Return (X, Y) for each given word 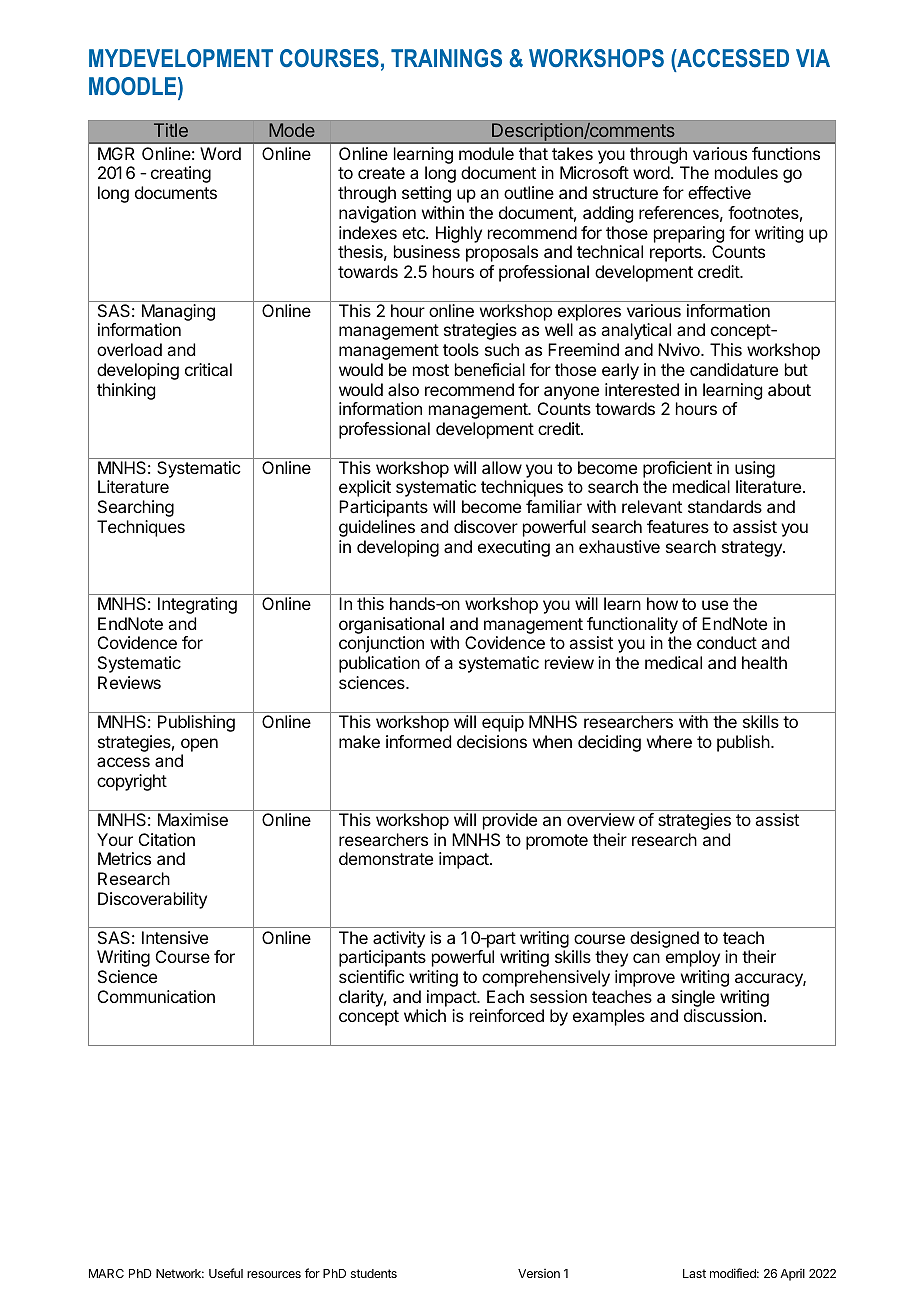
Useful (226, 1273)
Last (694, 1273)
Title (171, 130)
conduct (727, 642)
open (199, 745)
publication (379, 664)
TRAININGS (446, 58)
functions (786, 153)
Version (539, 1273)
